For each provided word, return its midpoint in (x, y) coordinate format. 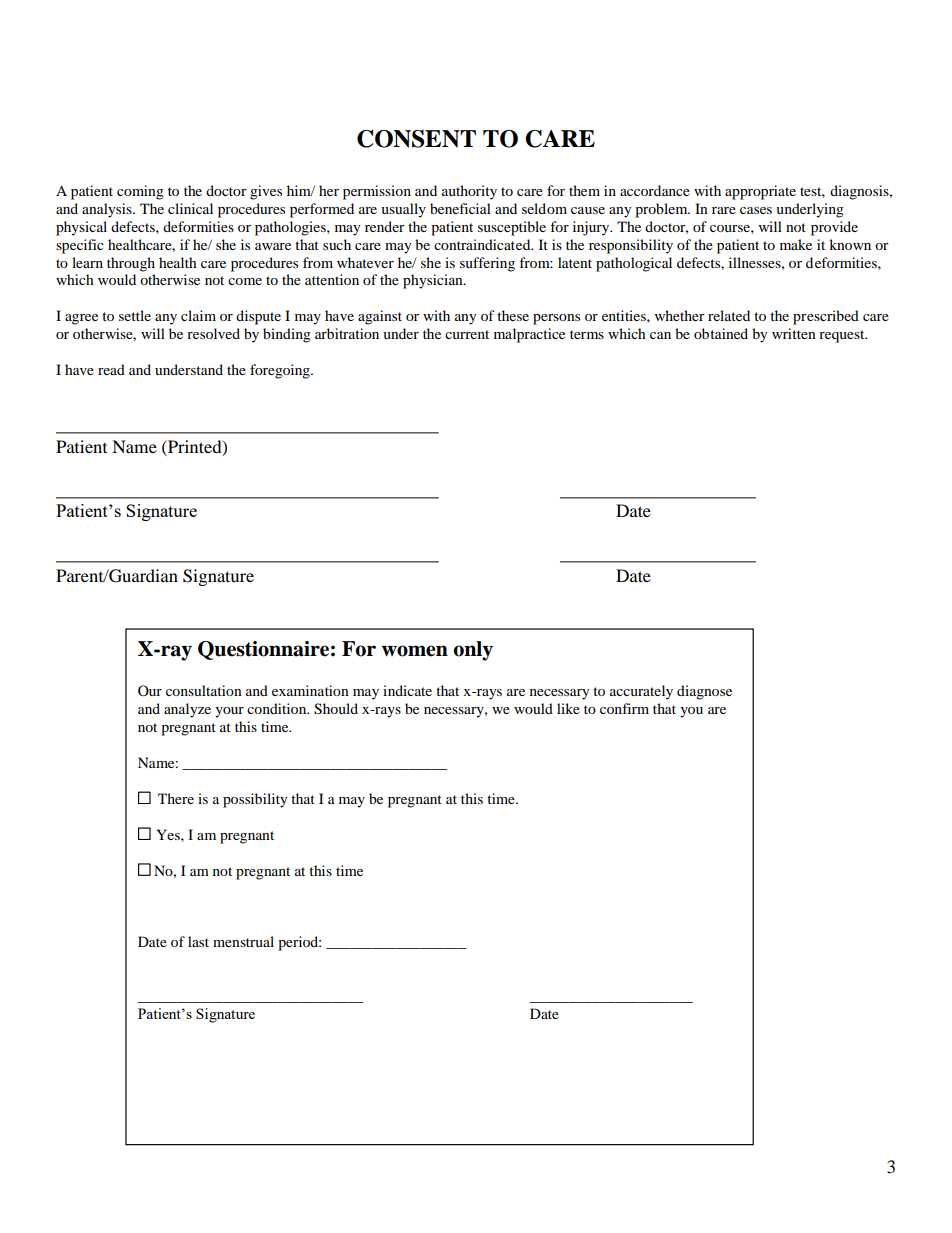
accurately (641, 692)
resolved (213, 333)
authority (469, 192)
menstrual (243, 941)
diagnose (704, 692)
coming (140, 192)
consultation (204, 690)
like (568, 708)
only (473, 651)
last (198, 941)
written (794, 333)
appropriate (760, 192)
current (467, 334)
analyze (187, 710)
